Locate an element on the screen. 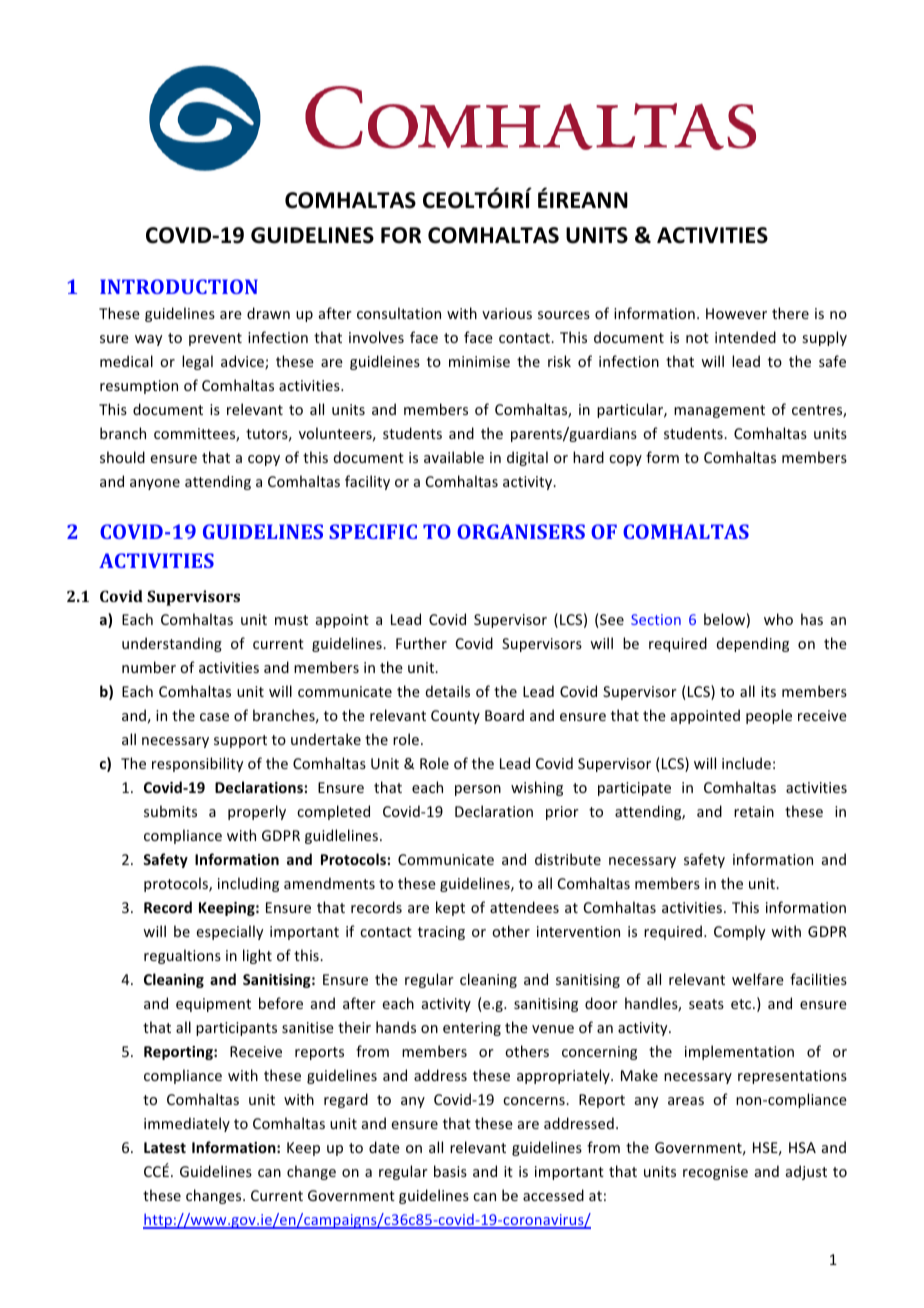 This screenshot has width=924, height=1308. ORGANISERS is located at coordinates (521, 531).
